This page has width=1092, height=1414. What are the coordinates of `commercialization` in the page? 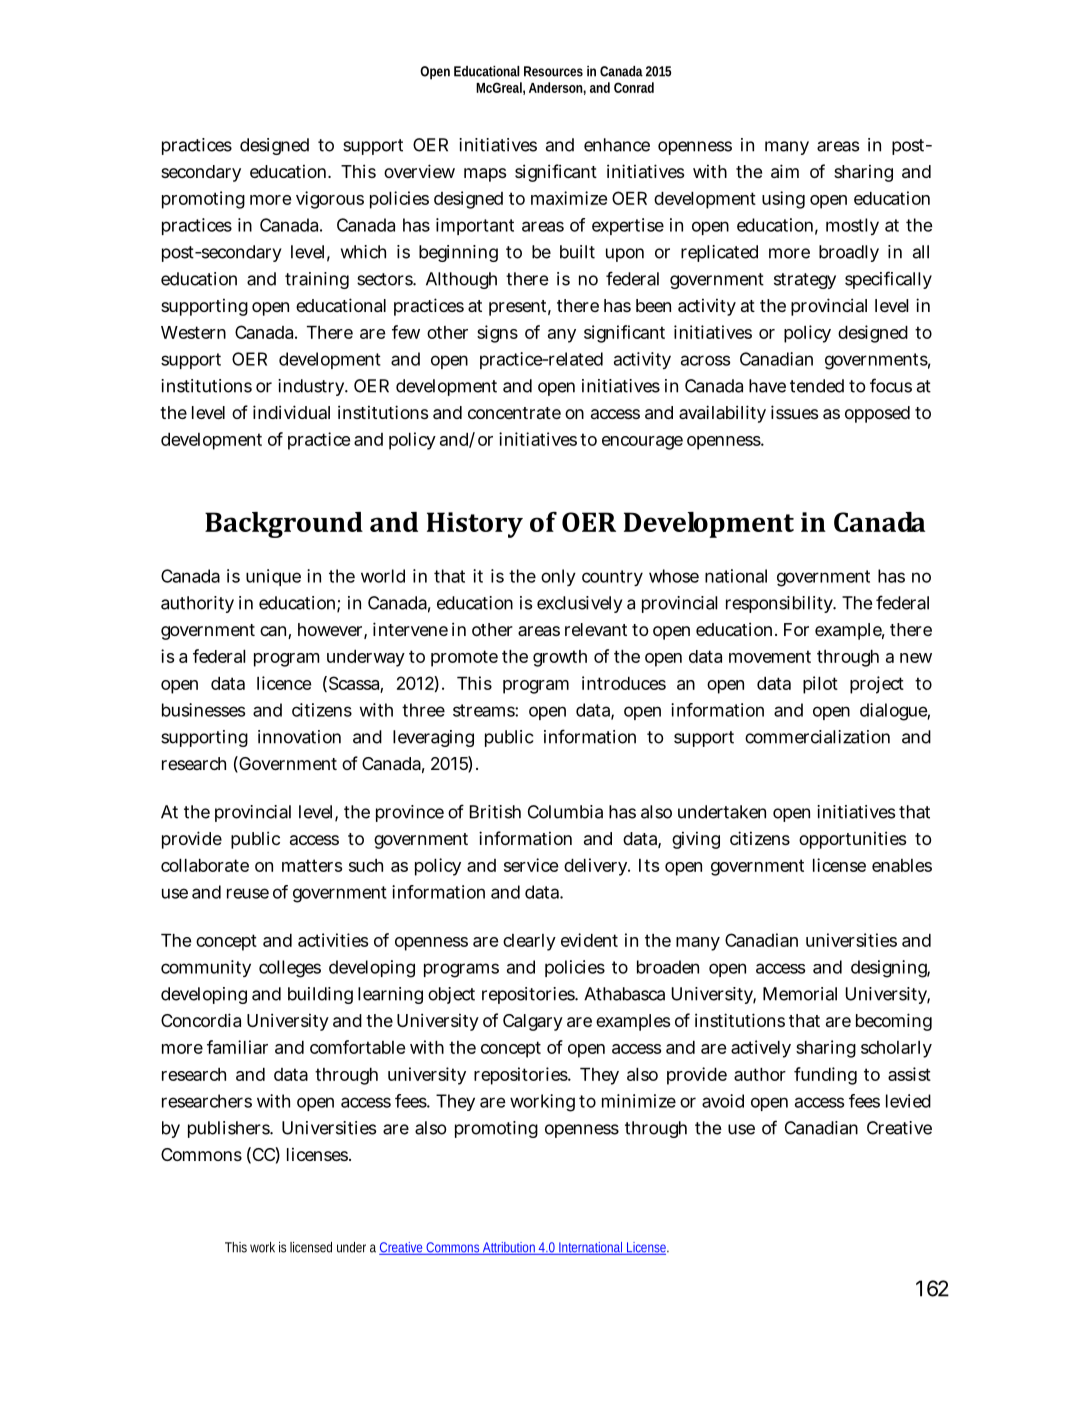 It's located at (817, 737).
